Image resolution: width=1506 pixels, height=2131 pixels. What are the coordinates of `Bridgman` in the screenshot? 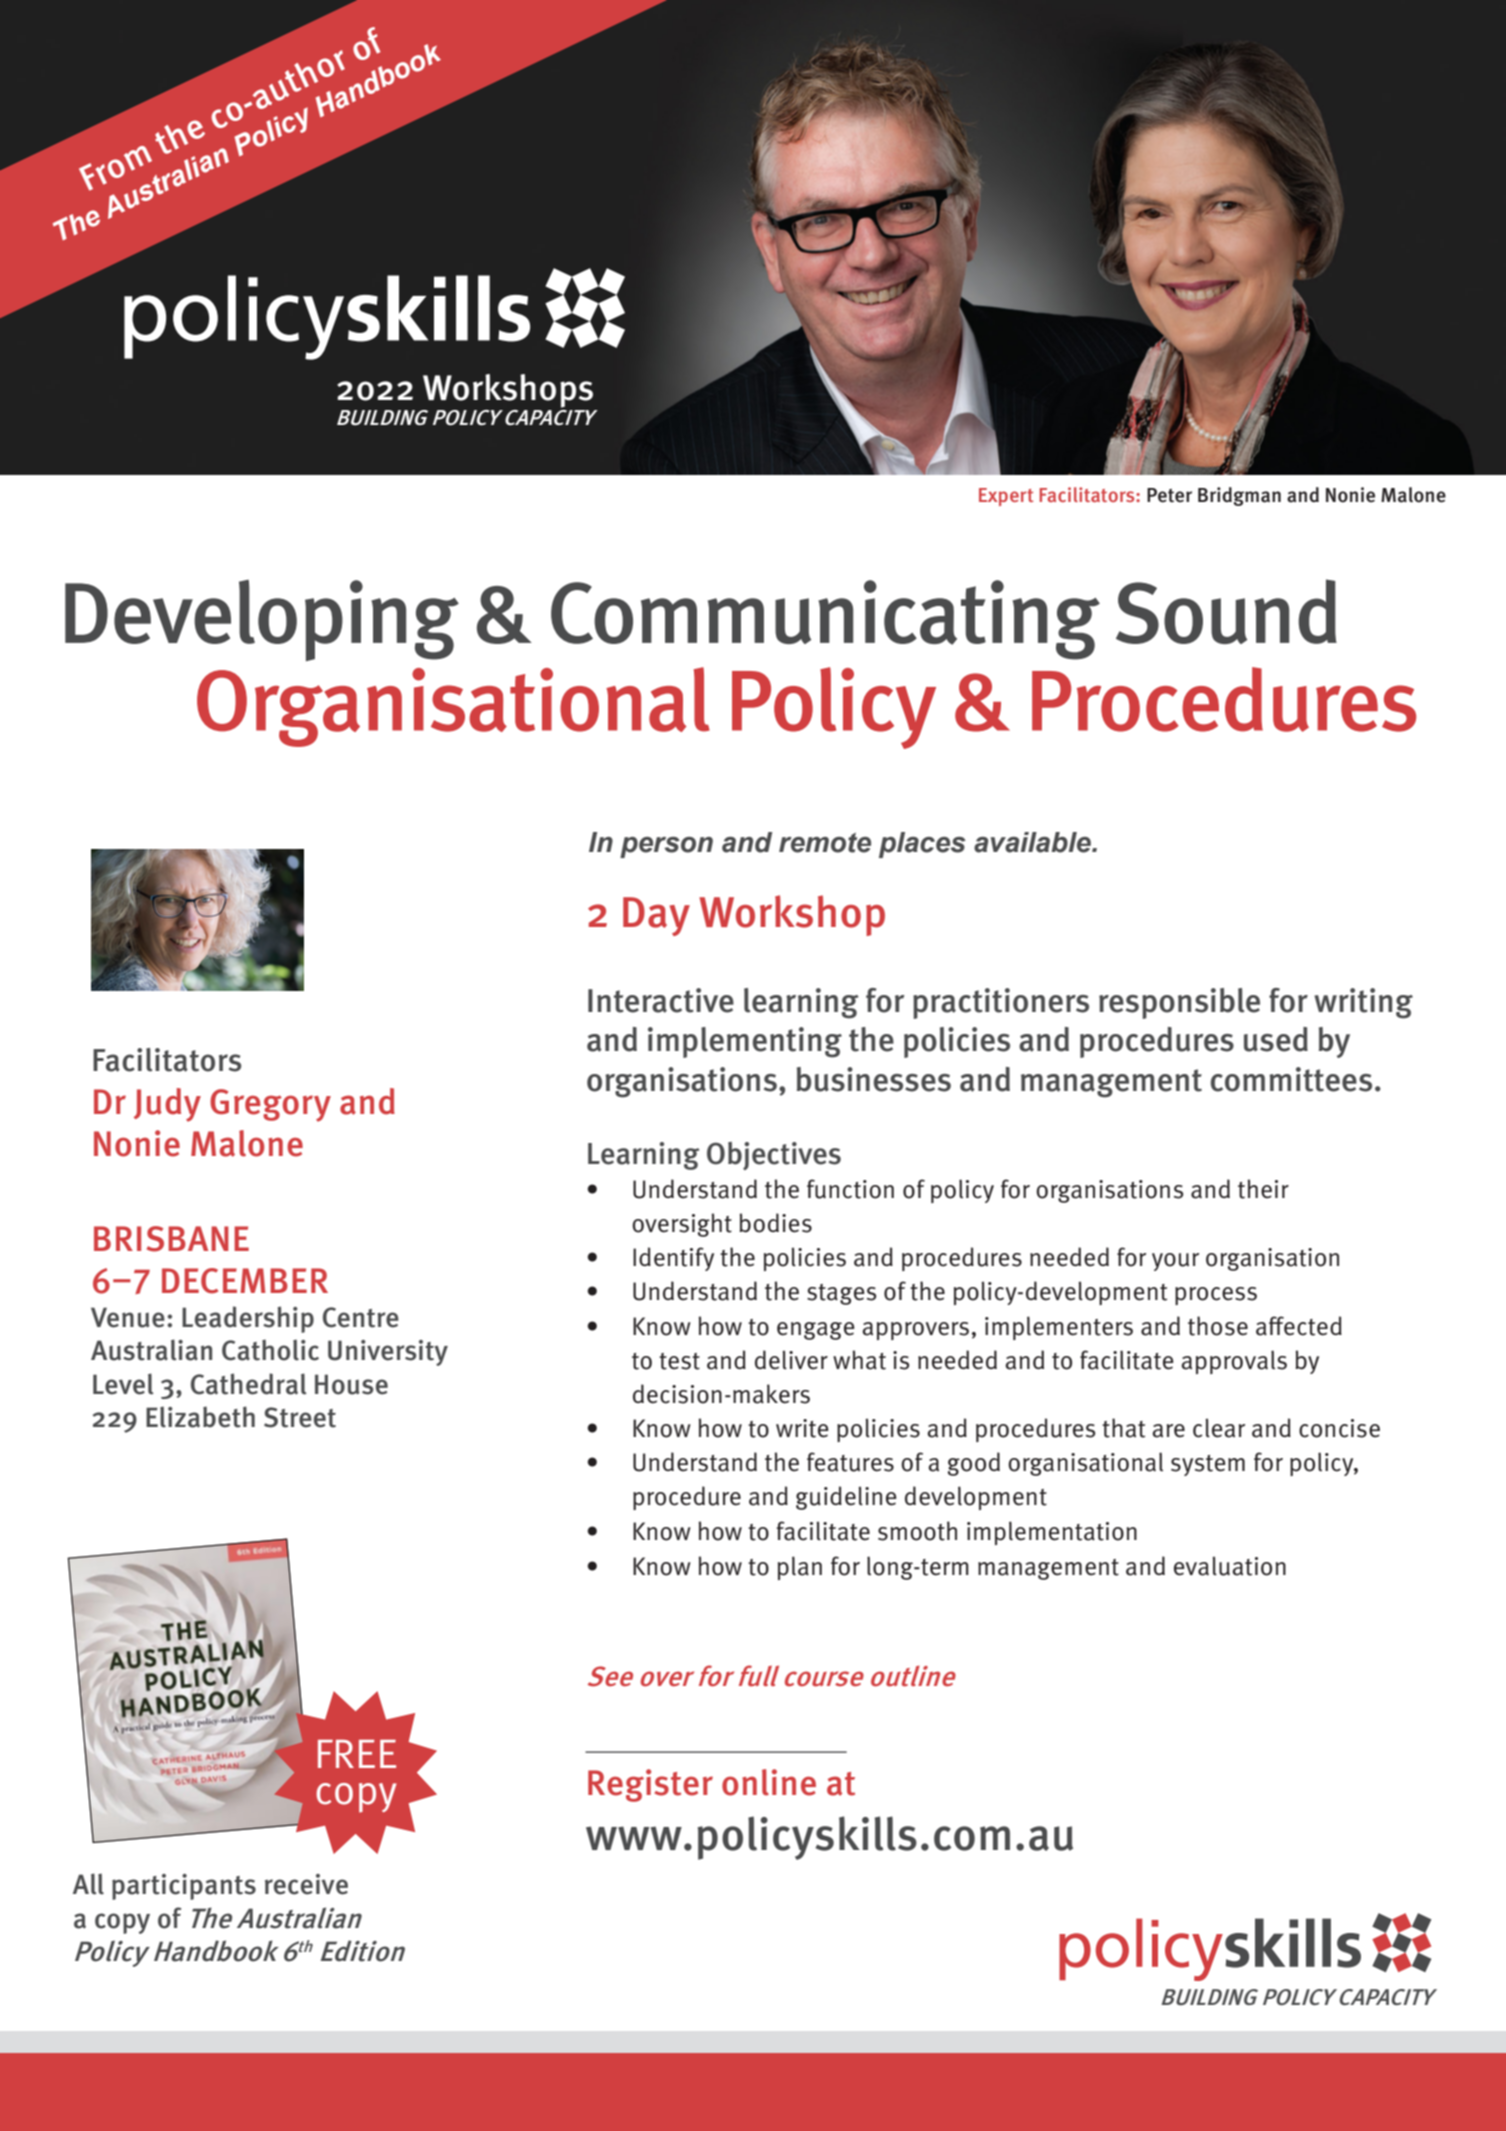 It's located at (1239, 496).
